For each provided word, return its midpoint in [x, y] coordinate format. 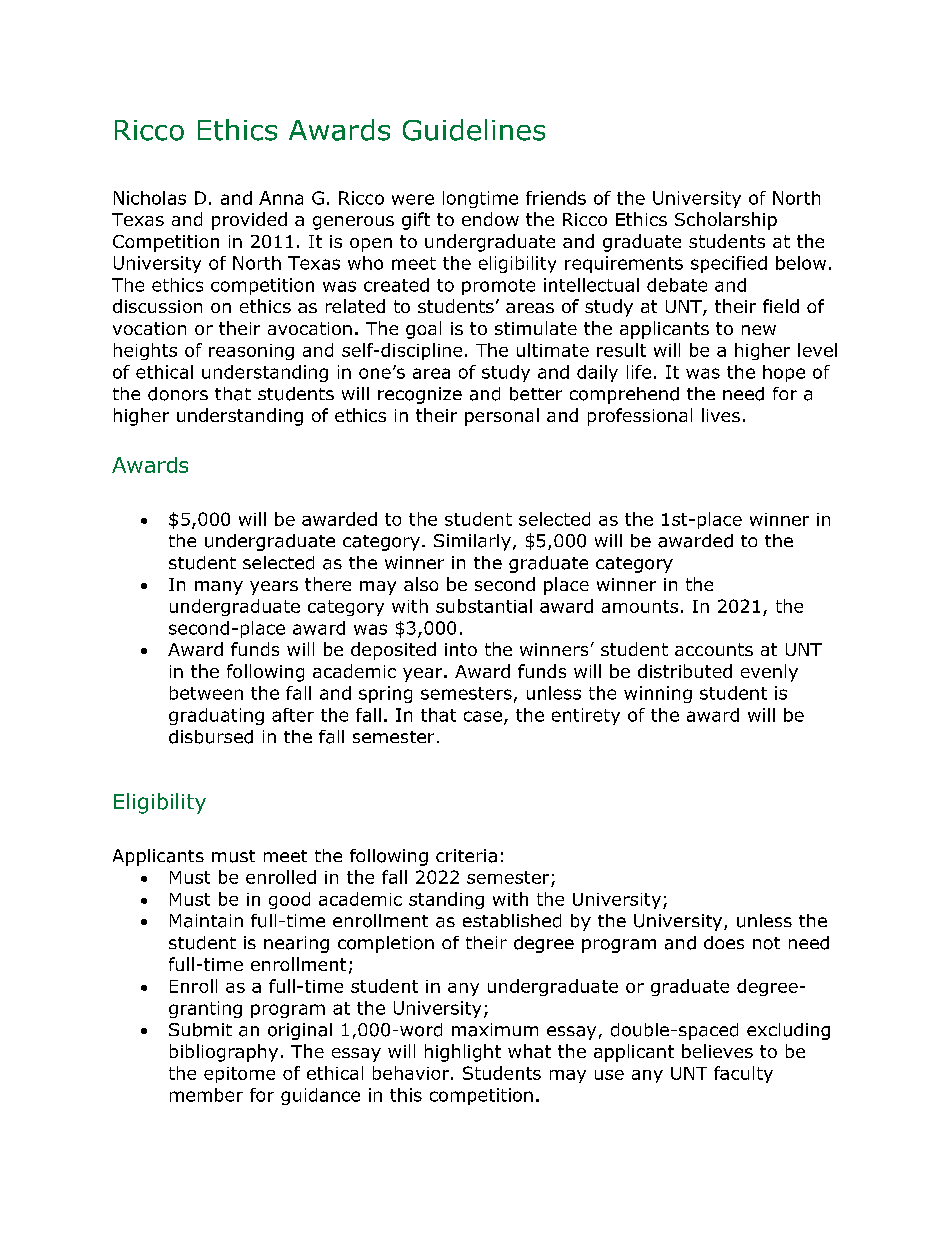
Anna [281, 198]
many [219, 588]
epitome [239, 1075]
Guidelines [474, 130]
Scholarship [726, 221]
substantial [484, 606]
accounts [714, 649]
